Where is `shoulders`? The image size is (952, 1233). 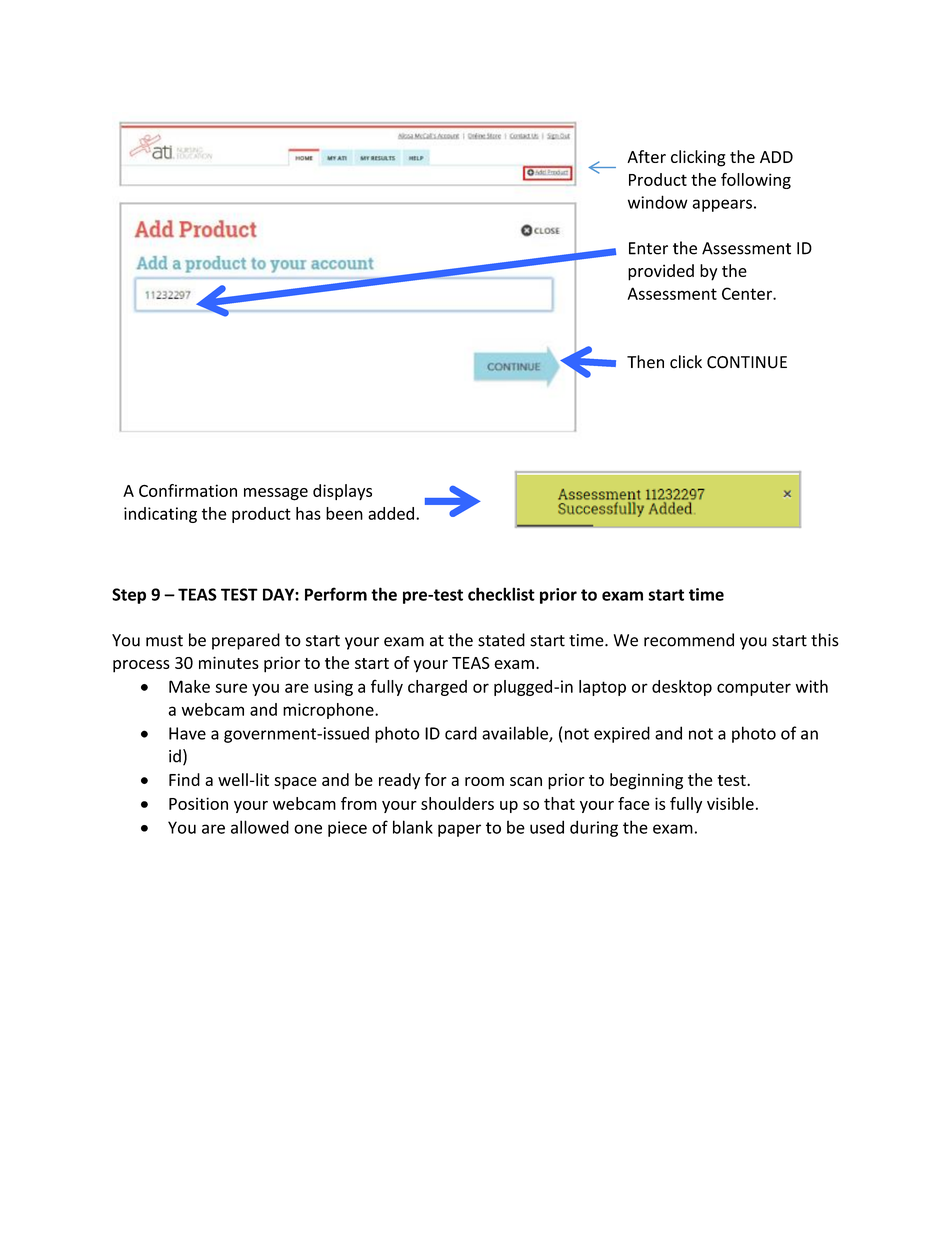
shoulders is located at coordinates (457, 803).
